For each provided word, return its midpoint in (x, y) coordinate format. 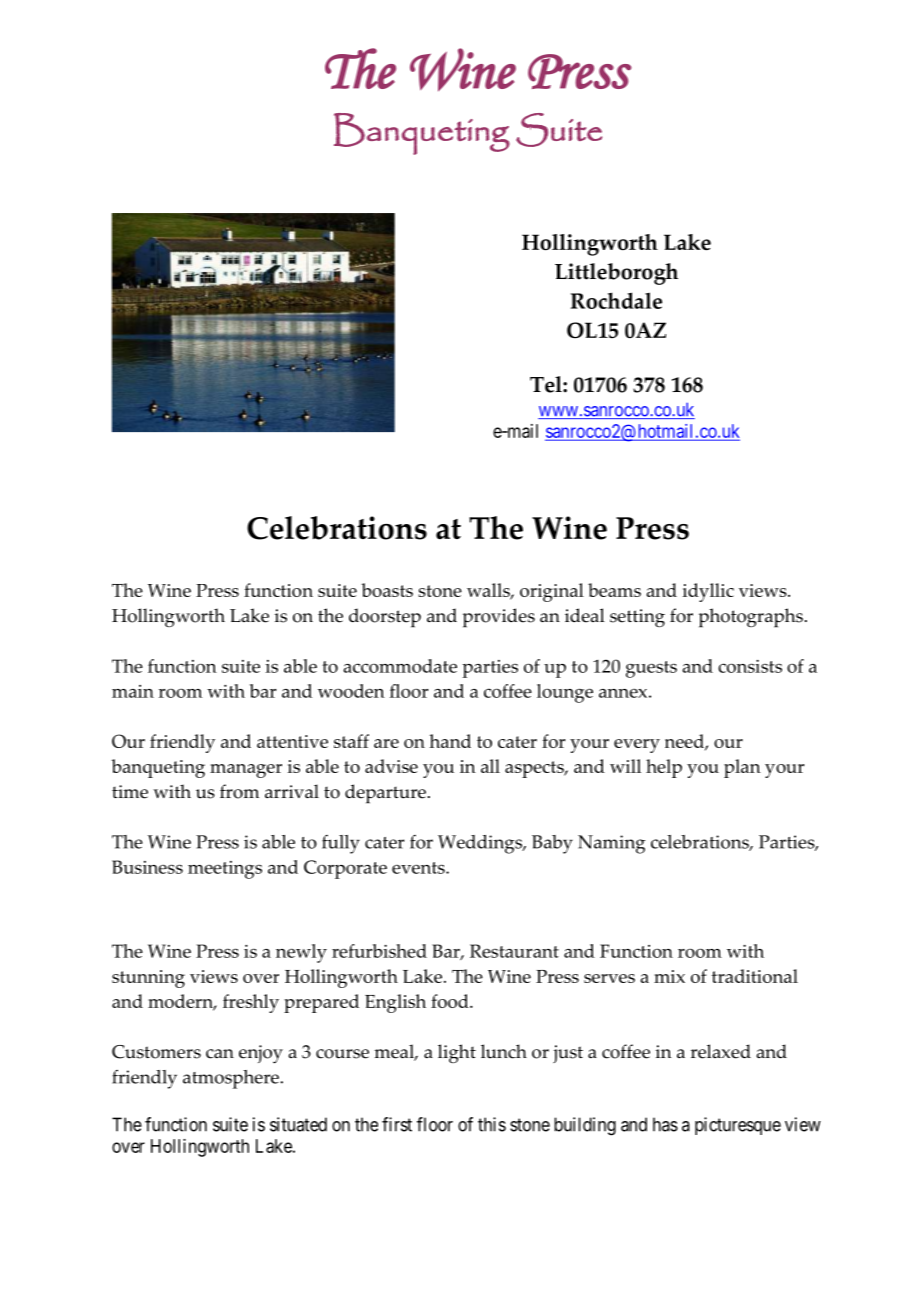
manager (246, 771)
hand (450, 741)
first (397, 1124)
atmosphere (232, 1079)
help (664, 768)
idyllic (708, 592)
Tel (547, 384)
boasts (387, 590)
